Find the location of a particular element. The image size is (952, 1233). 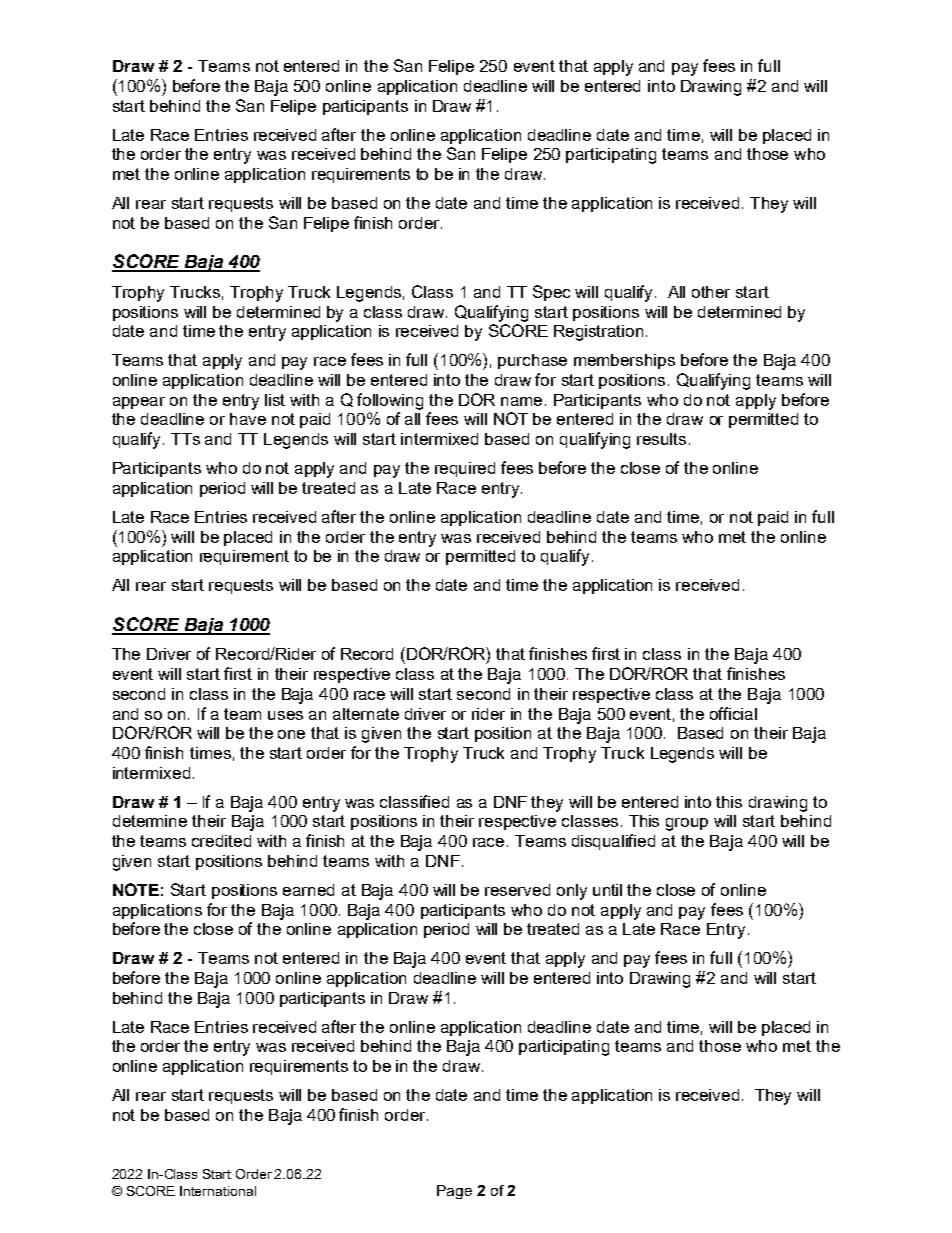

other is located at coordinates (711, 292).
